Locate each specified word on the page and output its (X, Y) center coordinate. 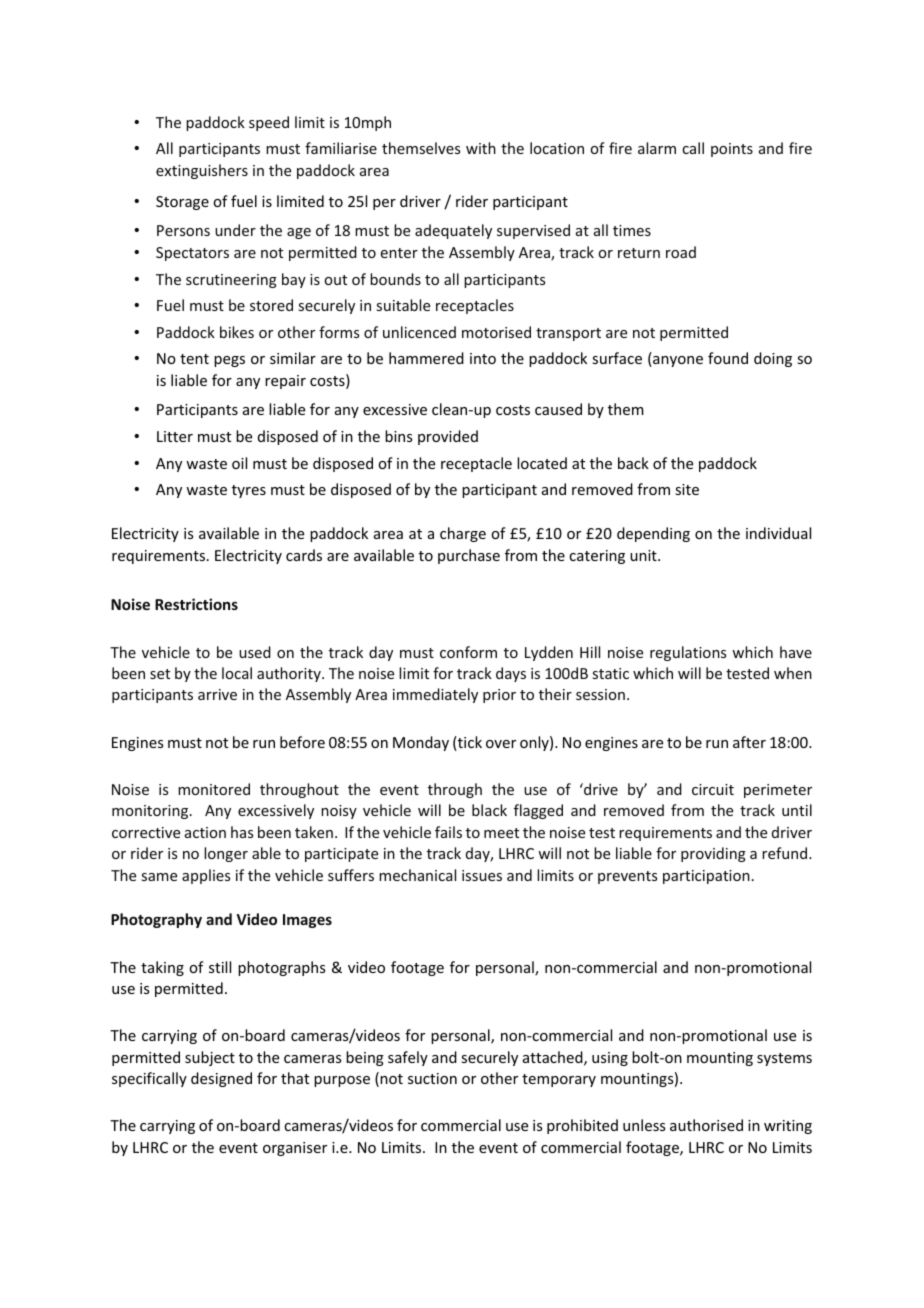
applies (206, 876)
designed (221, 1079)
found (728, 358)
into (483, 358)
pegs (229, 361)
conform (468, 652)
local (237, 673)
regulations (688, 653)
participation (706, 877)
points (732, 150)
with (481, 148)
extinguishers (202, 171)
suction (432, 1078)
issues (482, 875)
